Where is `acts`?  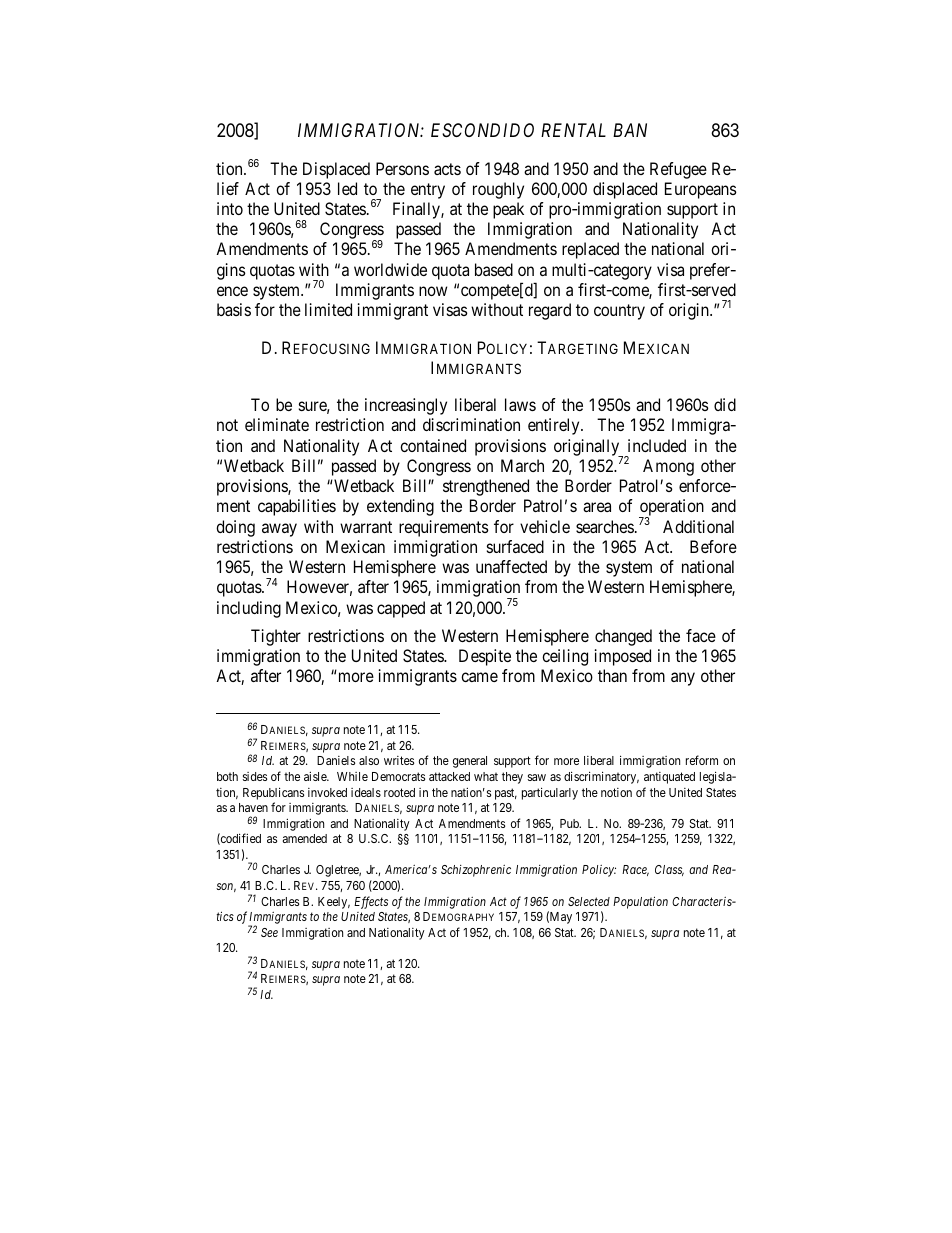
acts is located at coordinates (447, 169).
